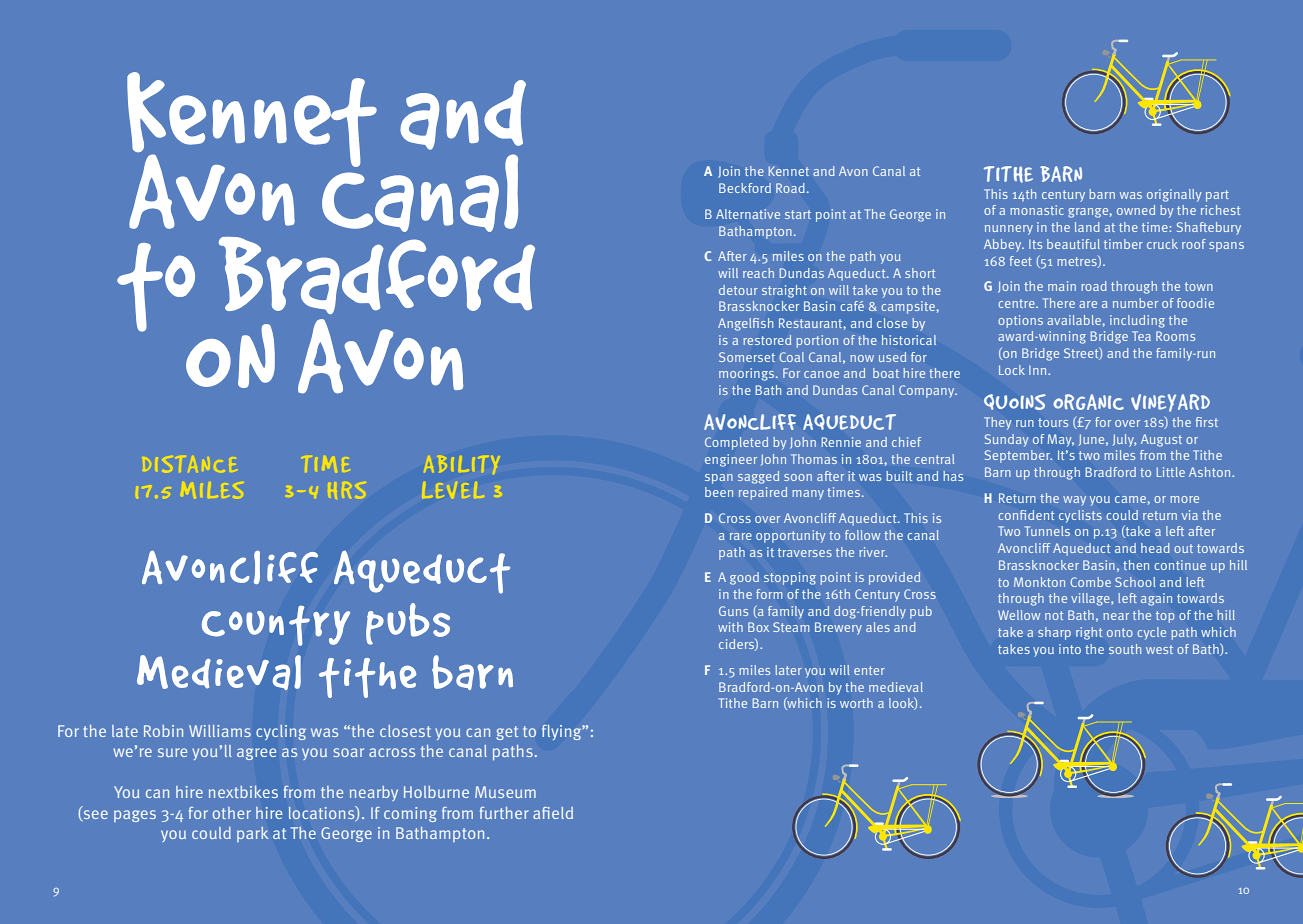  I want to click on Guns, so click(733, 611).
